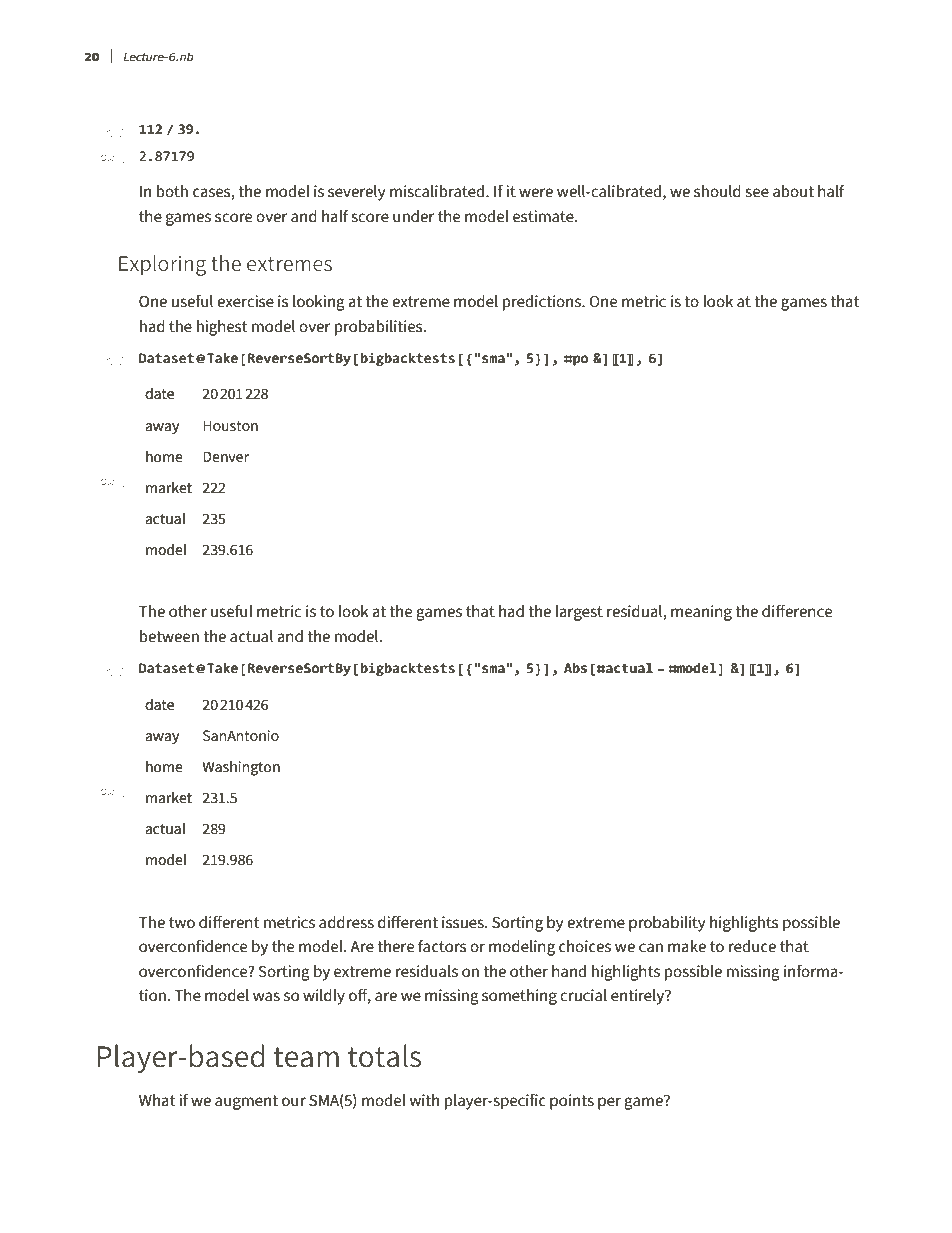 This page has width=952, height=1233. What do you see at coordinates (667, 924) in the page?
I see `probability` at bounding box center [667, 924].
